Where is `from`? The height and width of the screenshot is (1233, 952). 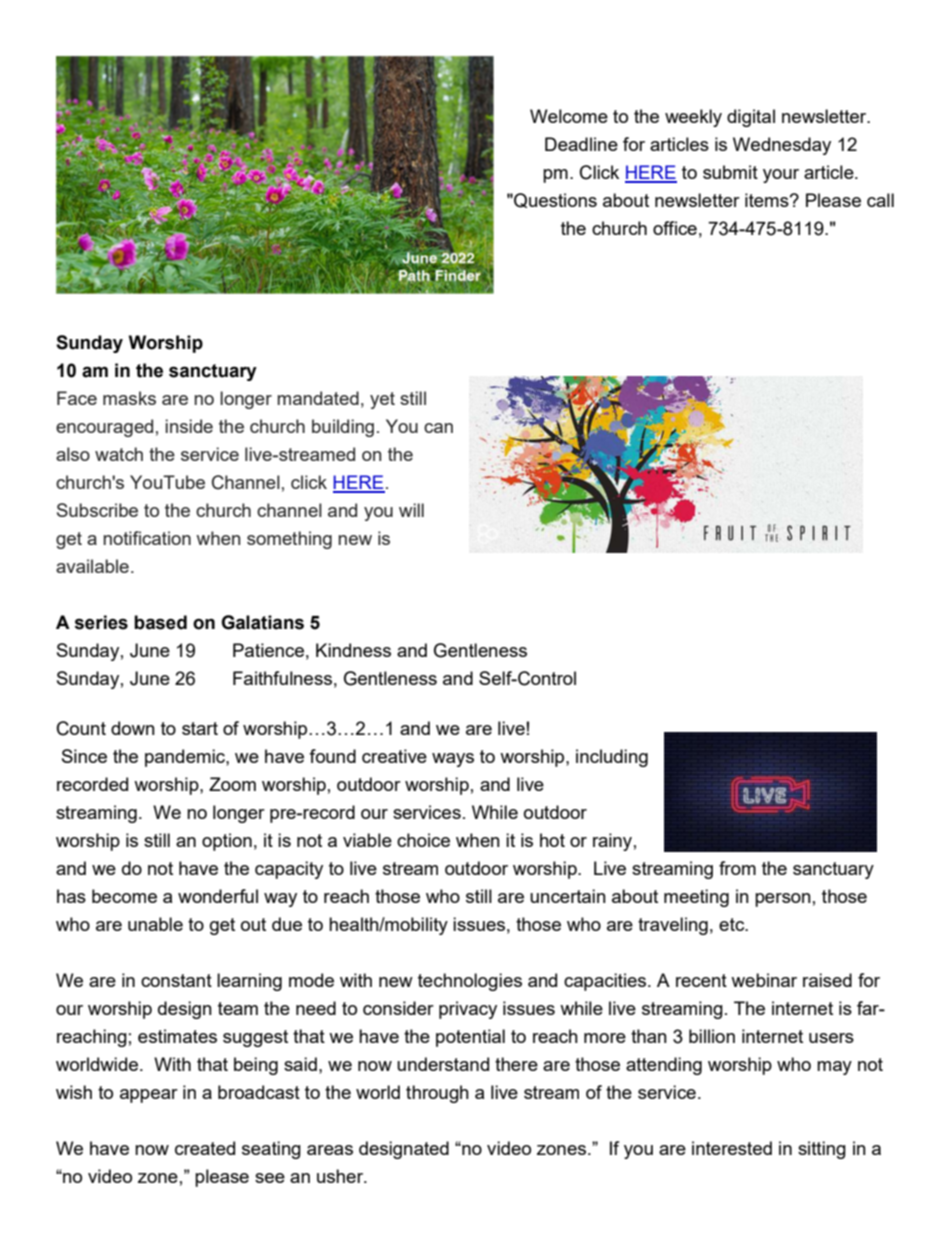
from is located at coordinates (737, 868).
